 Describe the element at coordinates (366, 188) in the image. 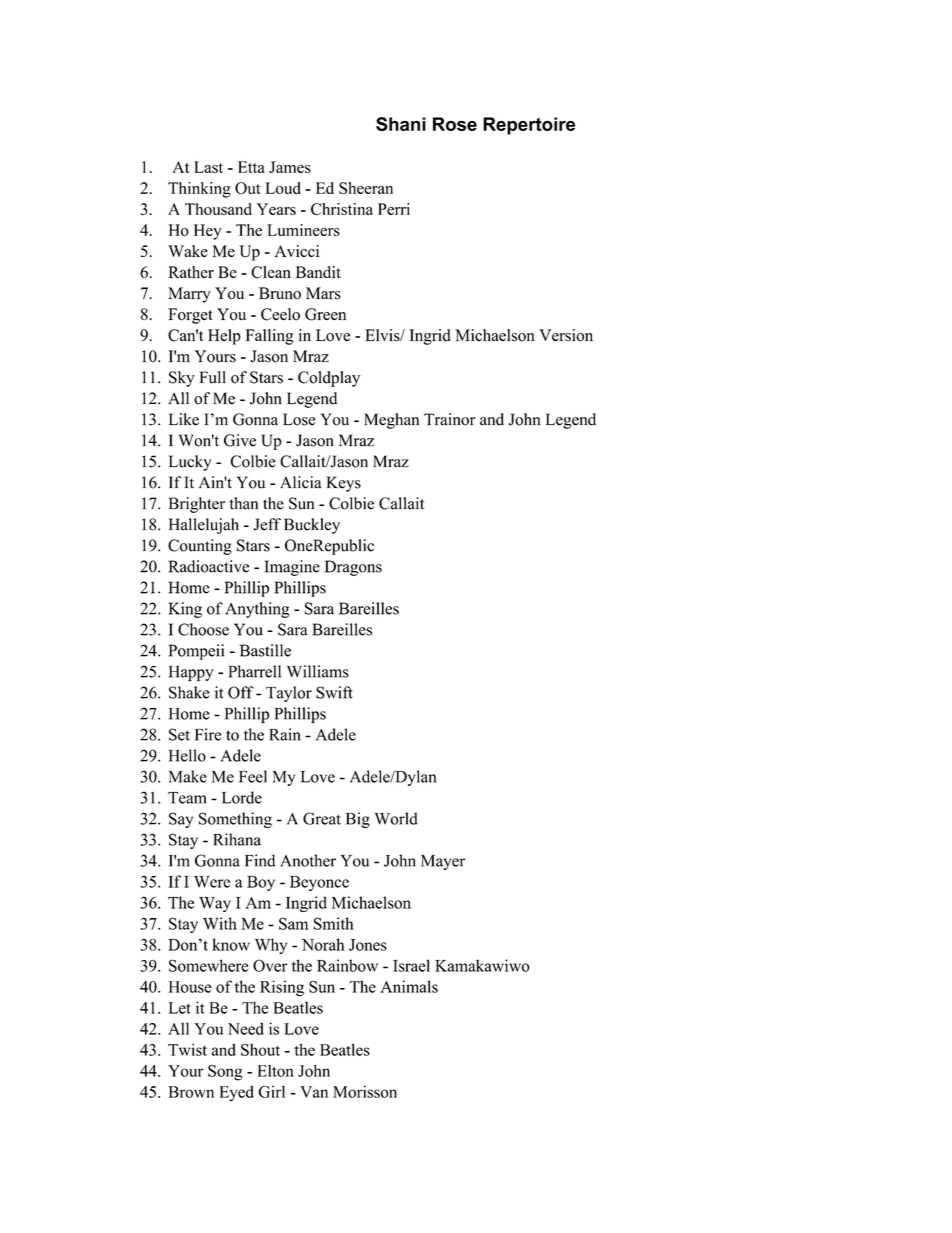

I see `Sheeran` at that location.
